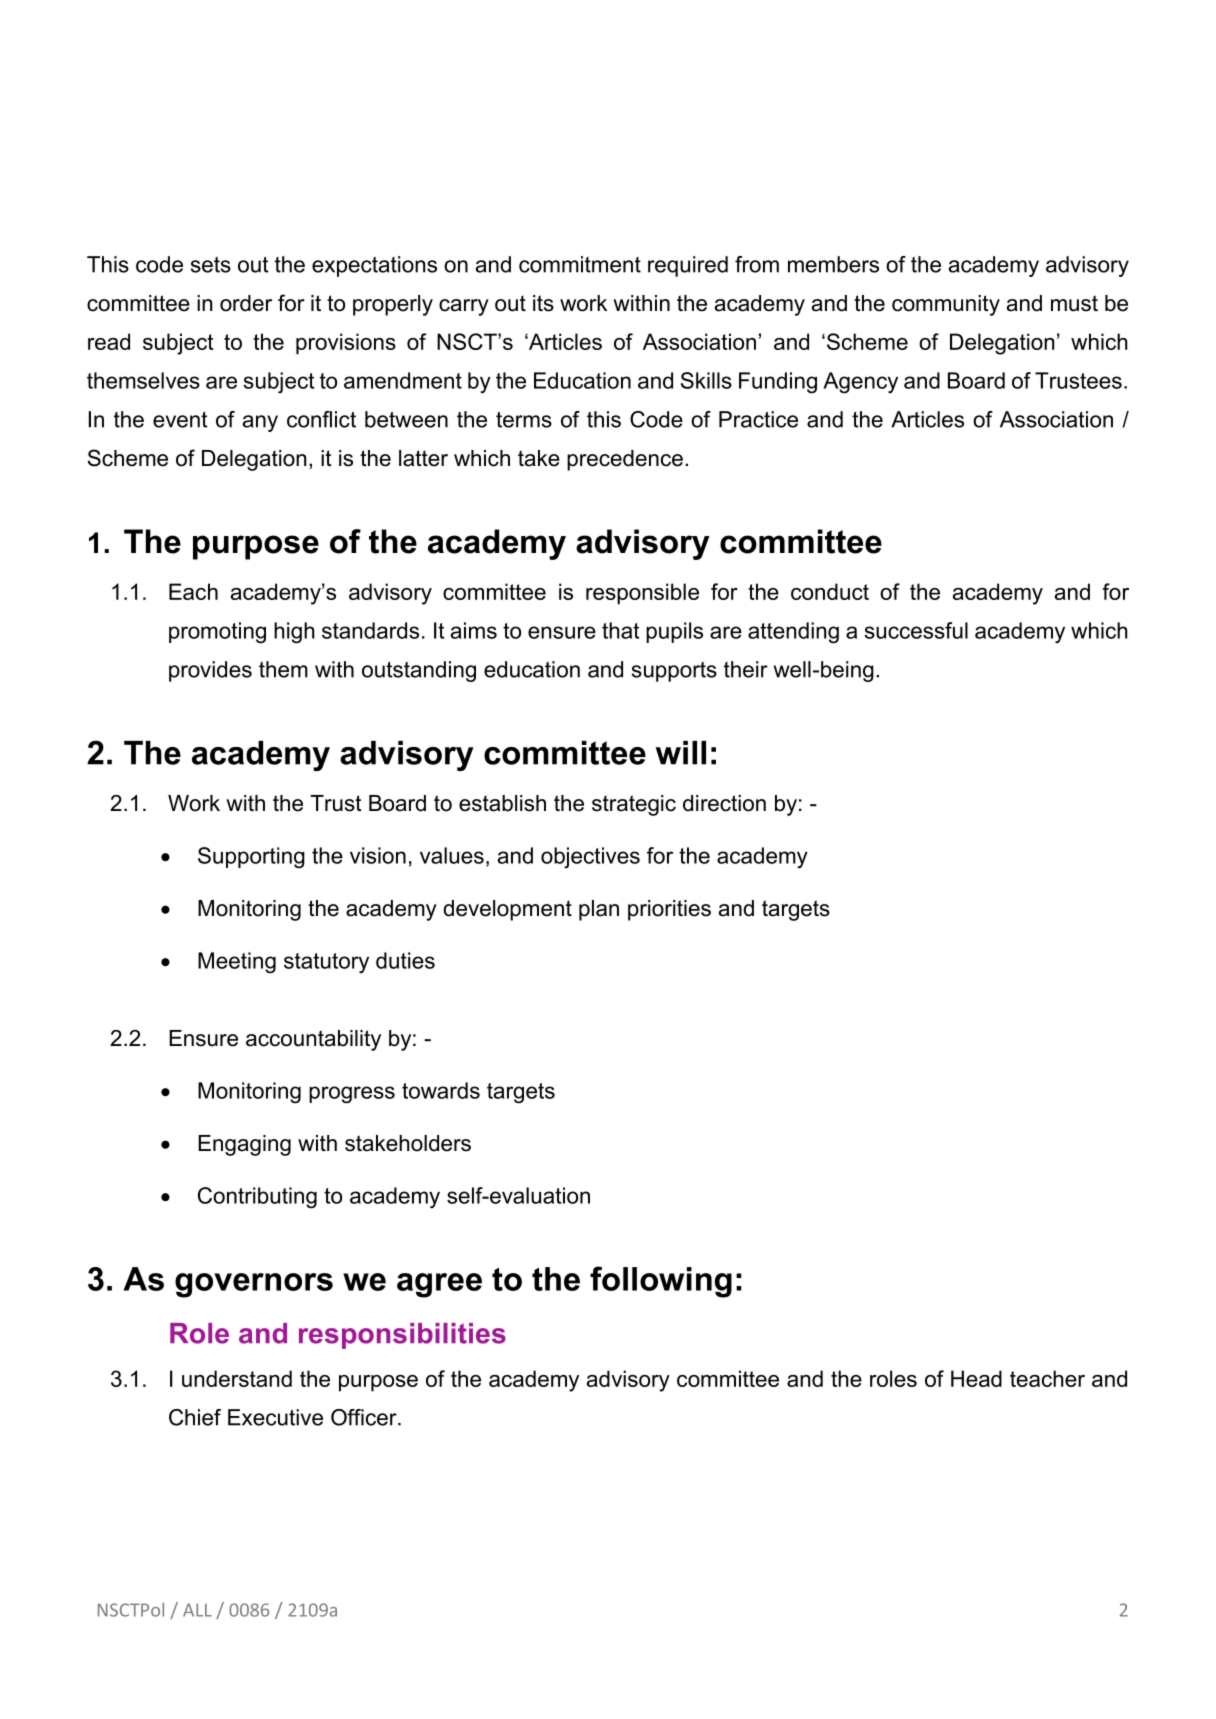  I want to click on ALL, so click(197, 1610).
